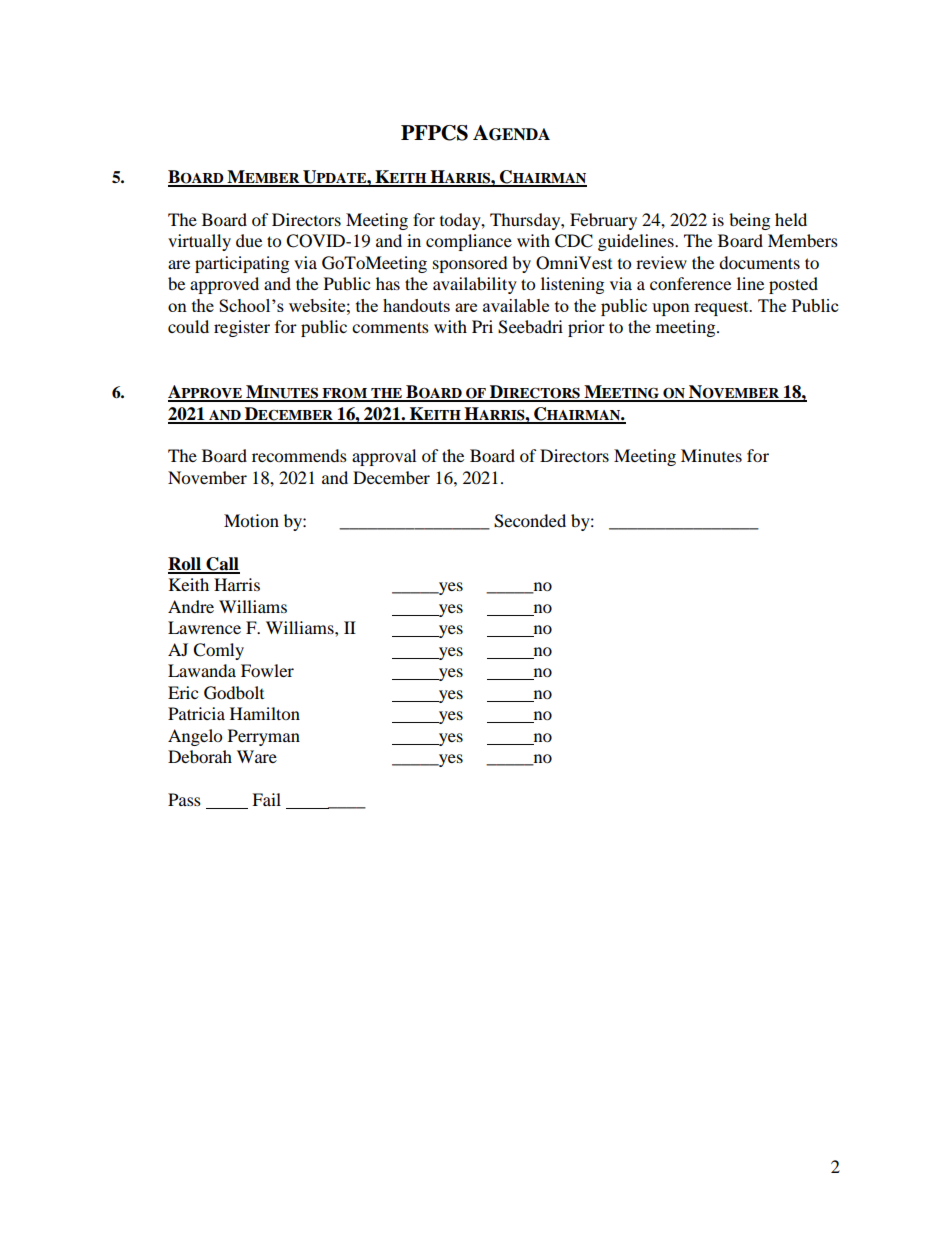 Image resolution: width=952 pixels, height=1233 pixels. Describe the element at coordinates (264, 737) in the screenshot. I see `Perryman` at that location.
